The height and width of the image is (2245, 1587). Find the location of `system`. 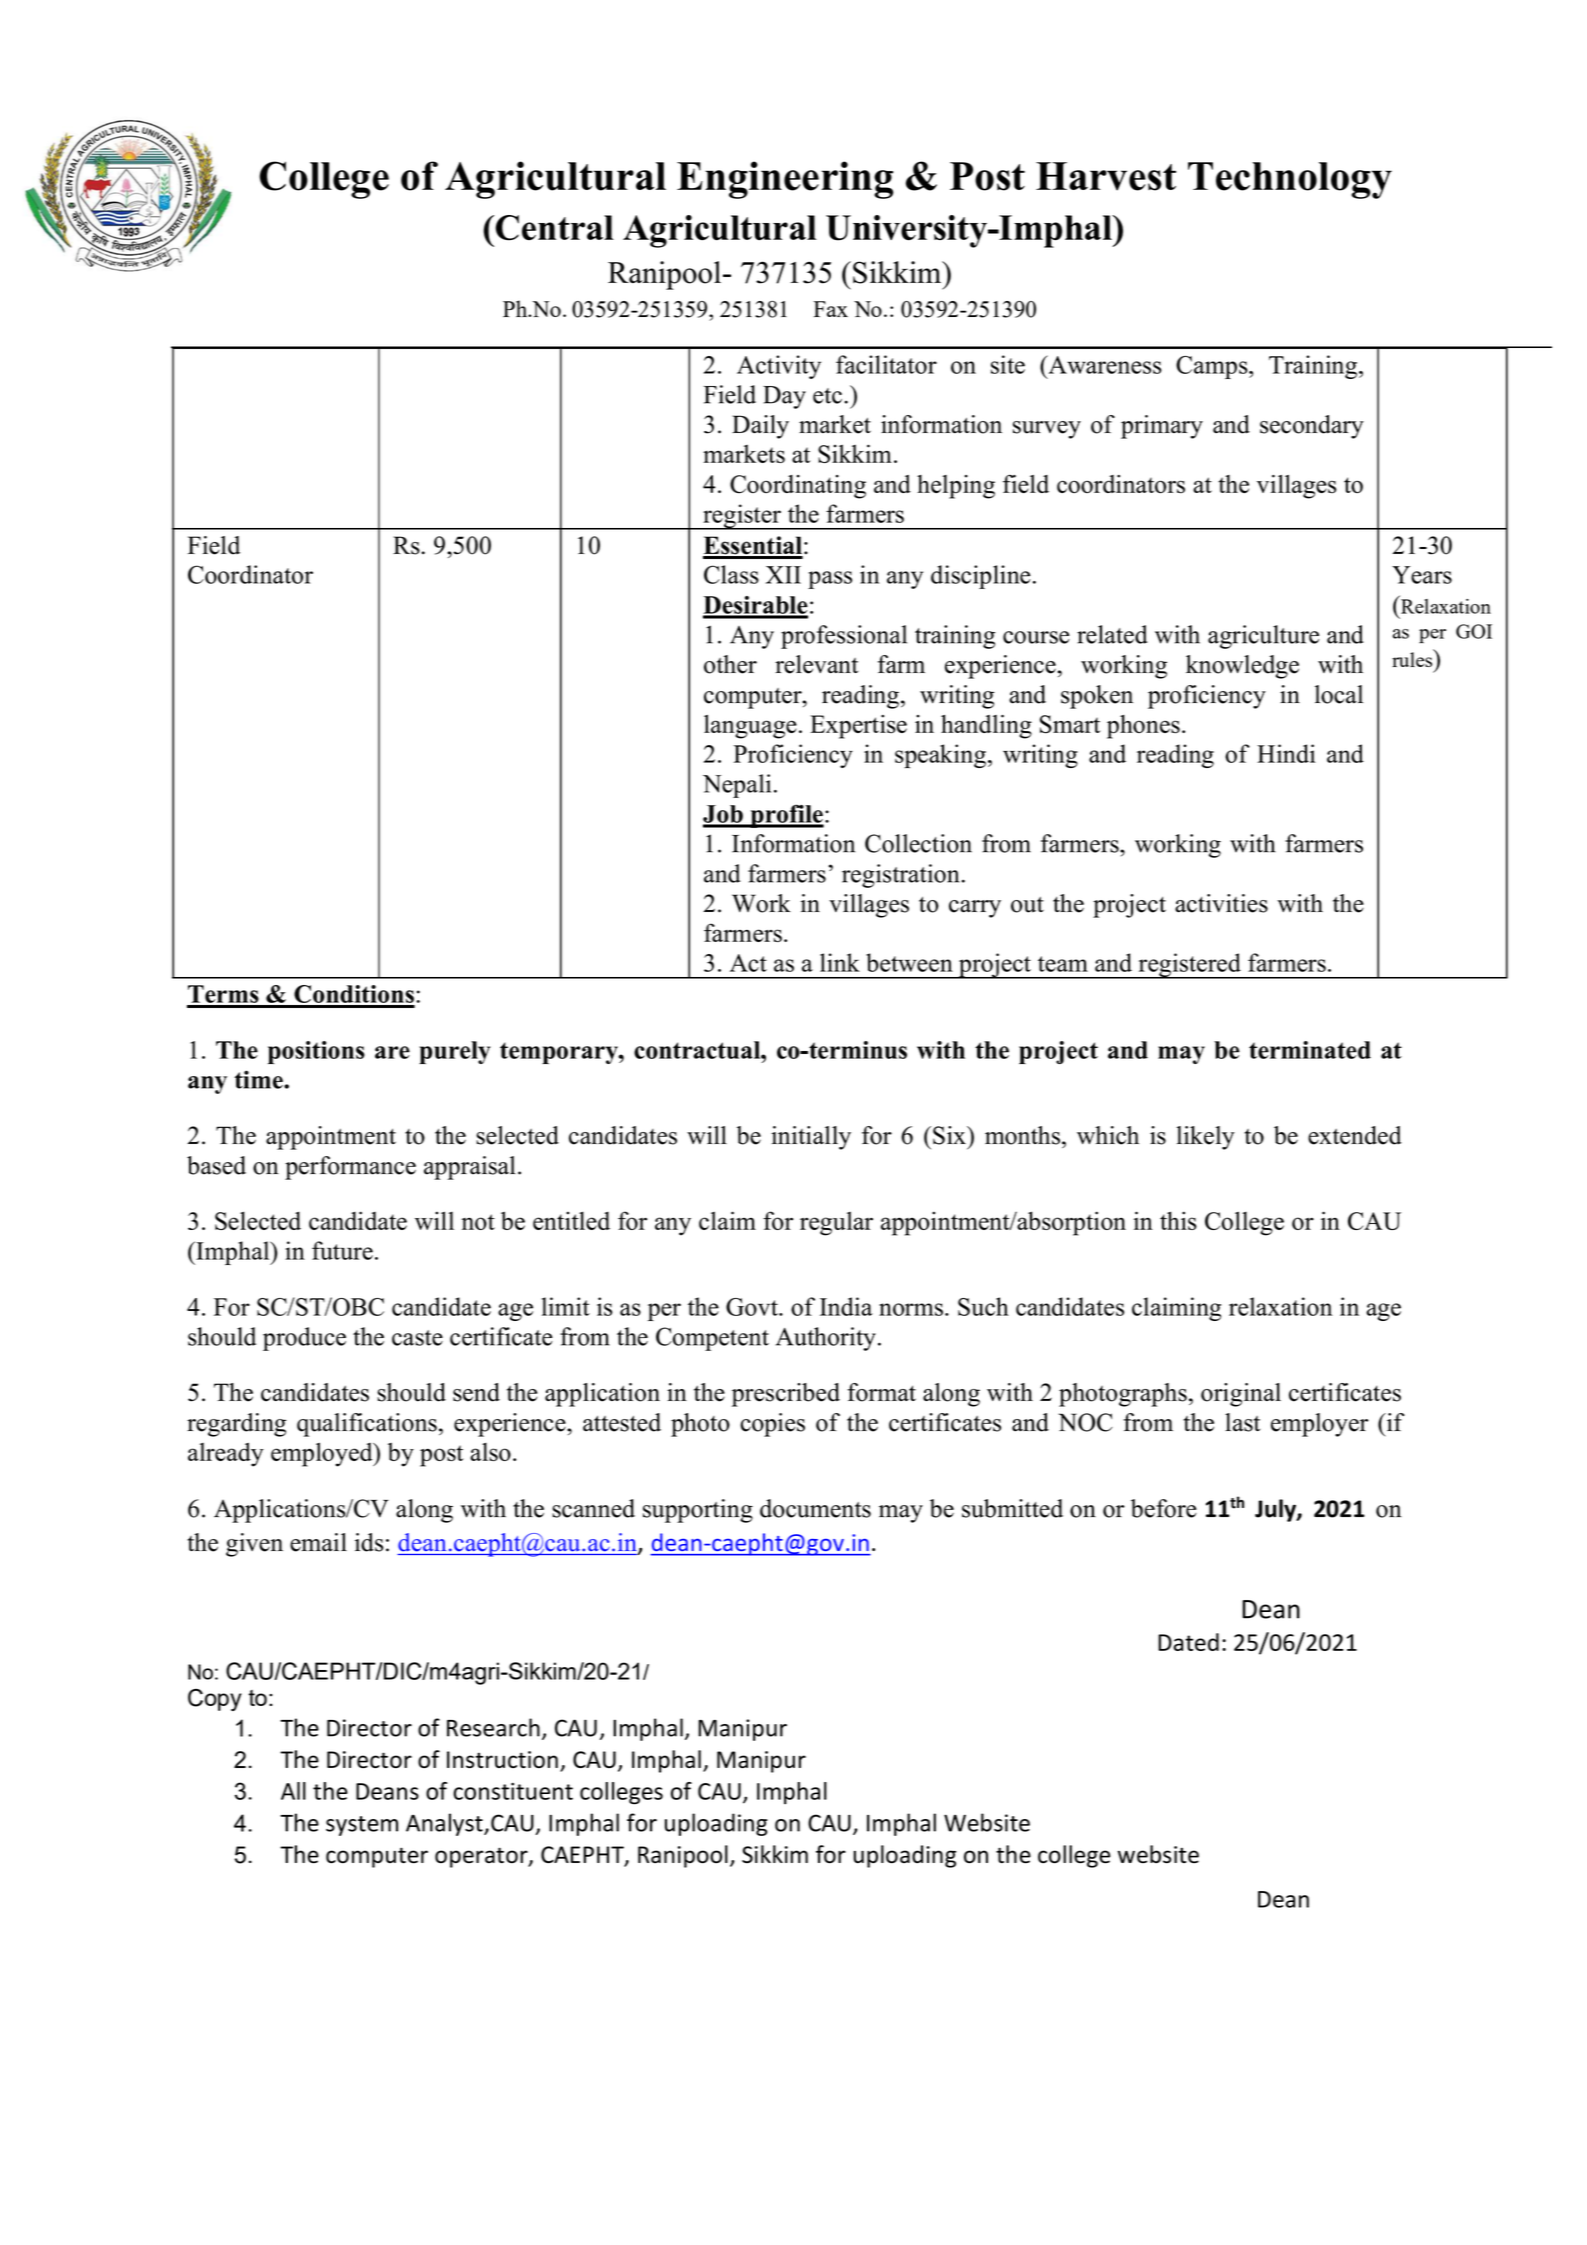

system is located at coordinates (362, 1826).
